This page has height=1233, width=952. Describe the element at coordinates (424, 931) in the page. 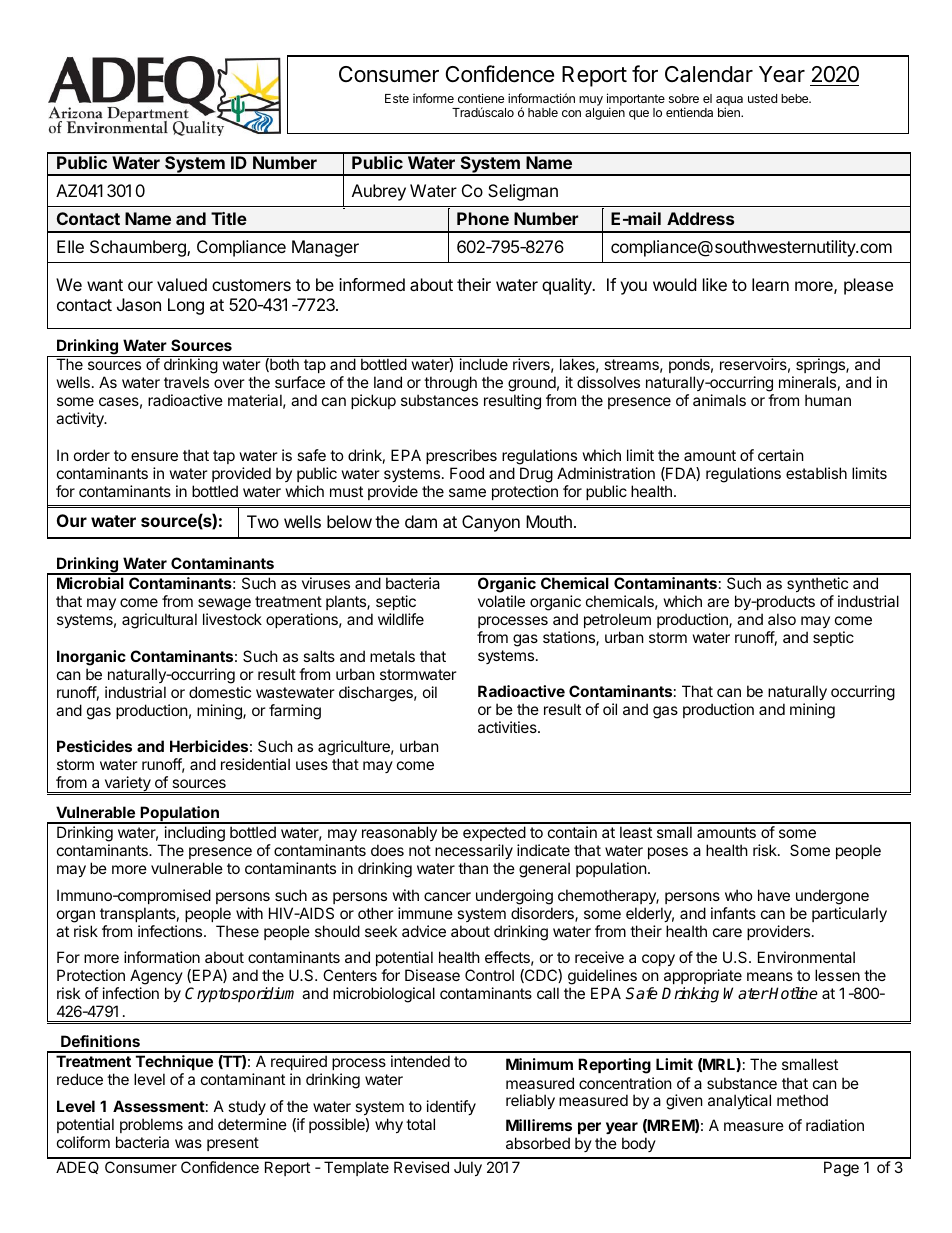

I see `advice` at that location.
